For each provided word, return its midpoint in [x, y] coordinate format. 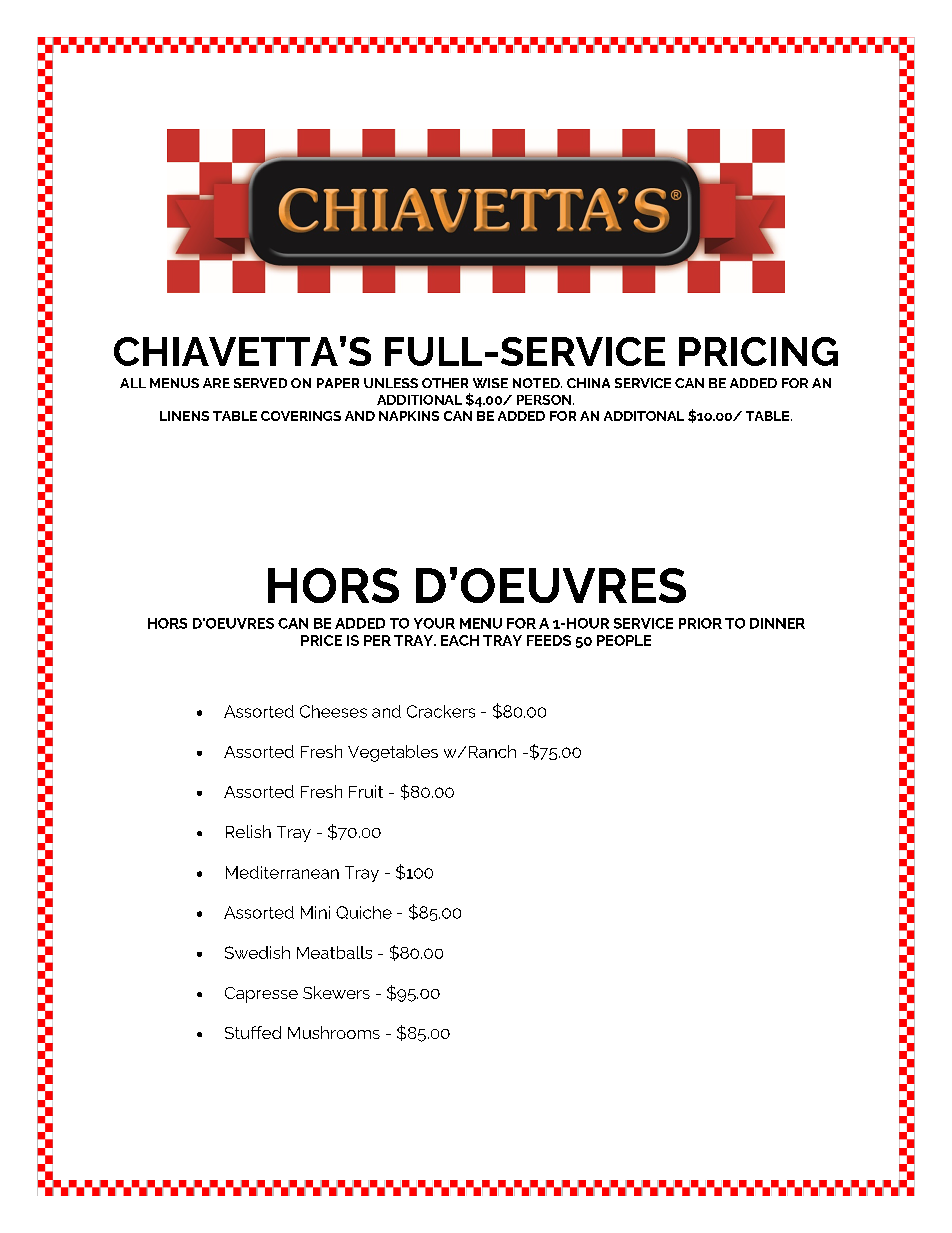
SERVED [260, 383]
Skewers [336, 992]
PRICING [758, 351]
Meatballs [334, 952]
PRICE [321, 640]
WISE [490, 383]
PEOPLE [624, 640]
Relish [248, 831]
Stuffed [253, 1032]
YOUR [434, 623]
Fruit [366, 791]
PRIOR [700, 623]
